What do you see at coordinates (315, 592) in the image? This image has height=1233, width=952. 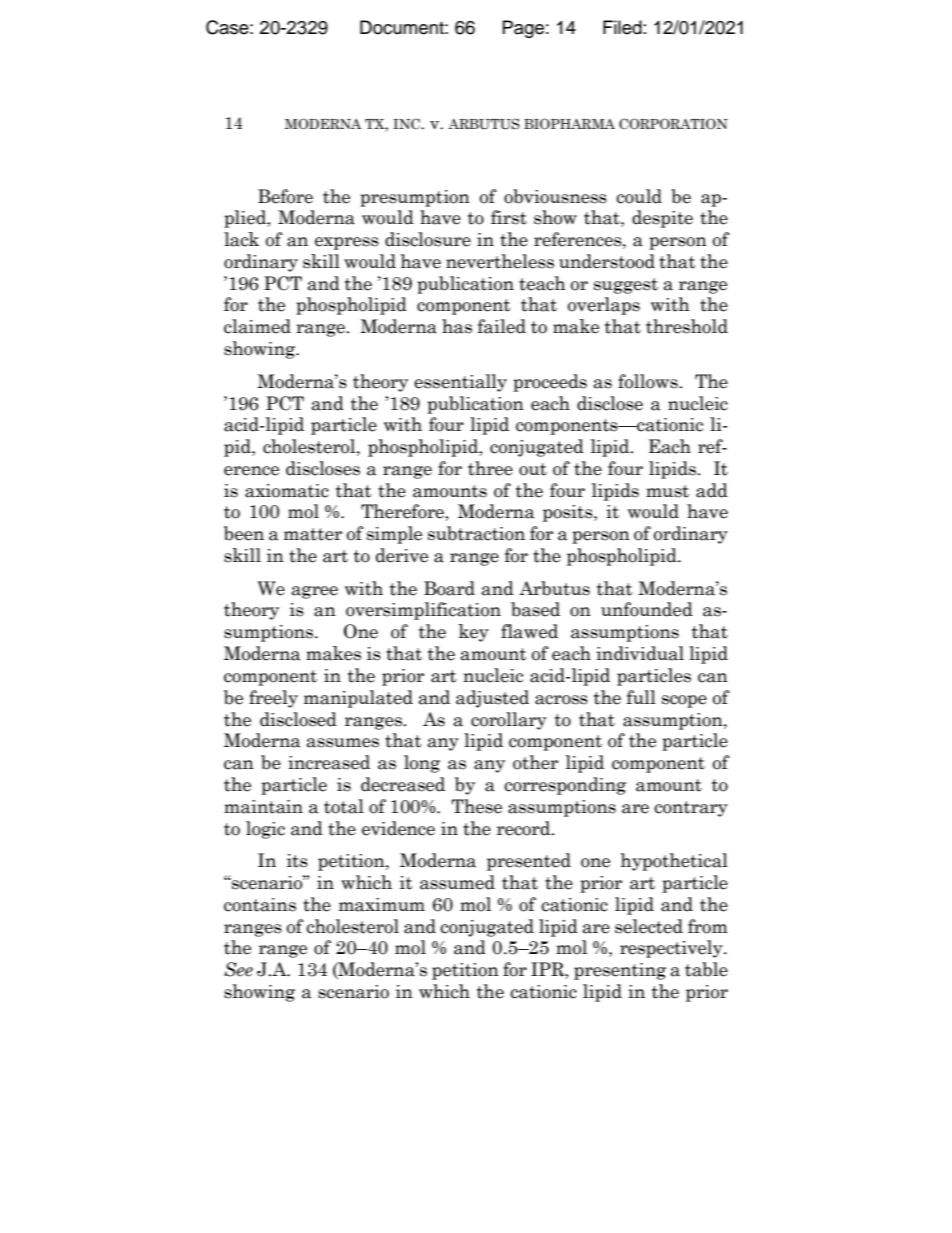 I see `agree` at bounding box center [315, 592].
